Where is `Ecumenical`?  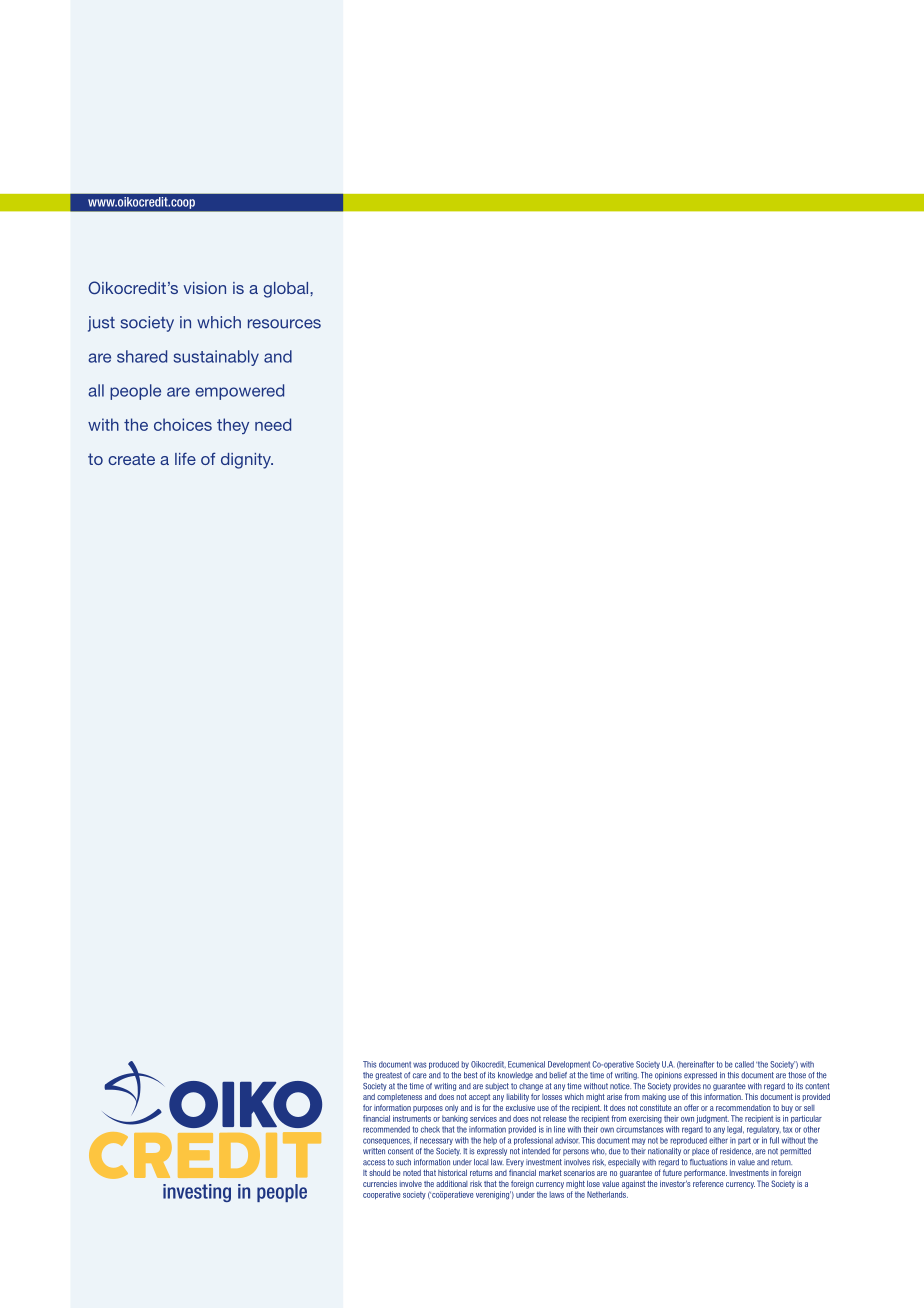
Ecumenical is located at coordinates (526, 1064).
